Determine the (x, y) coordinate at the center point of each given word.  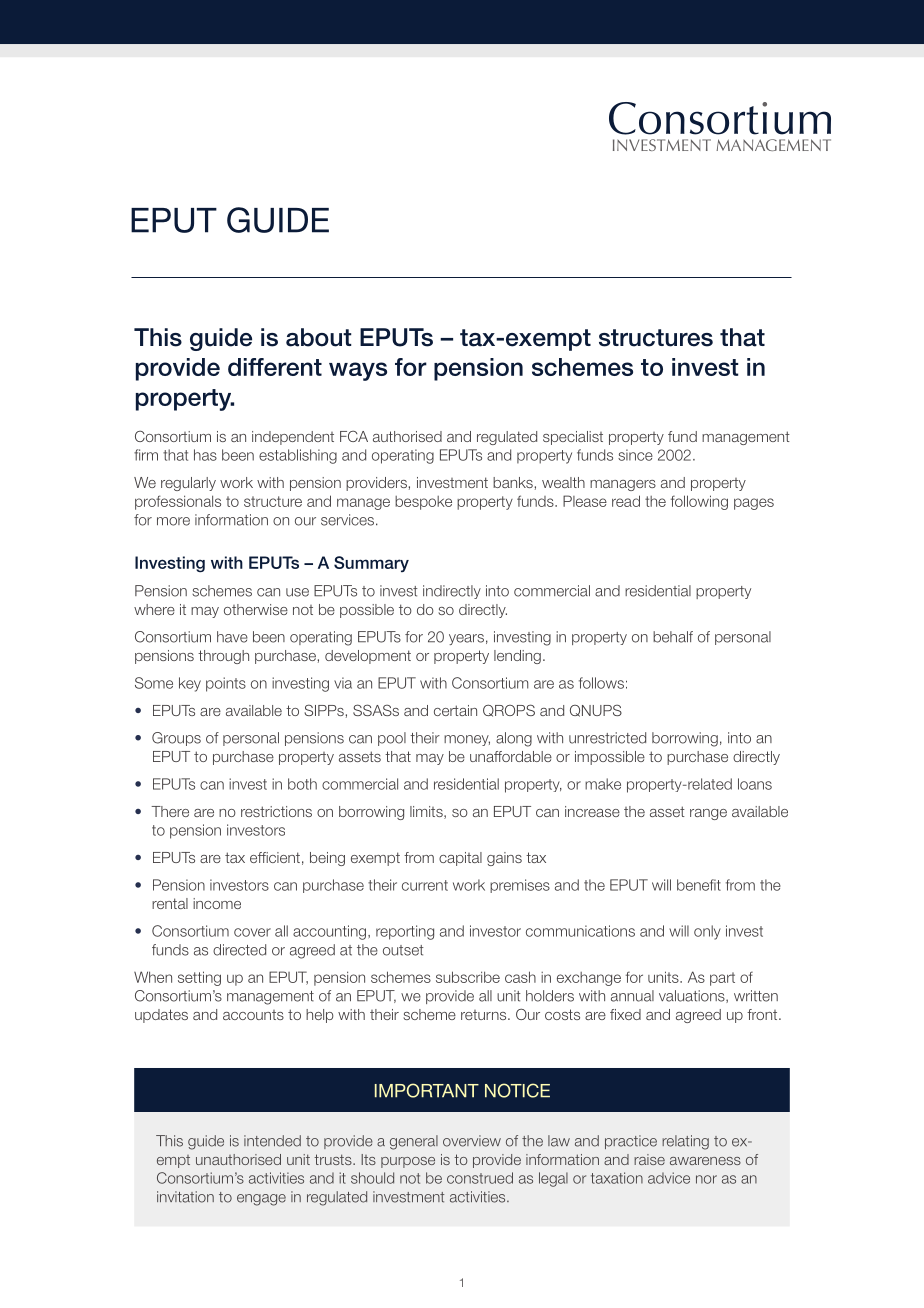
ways (358, 371)
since (635, 455)
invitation (185, 1197)
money (467, 740)
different (275, 367)
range (708, 814)
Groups (176, 739)
